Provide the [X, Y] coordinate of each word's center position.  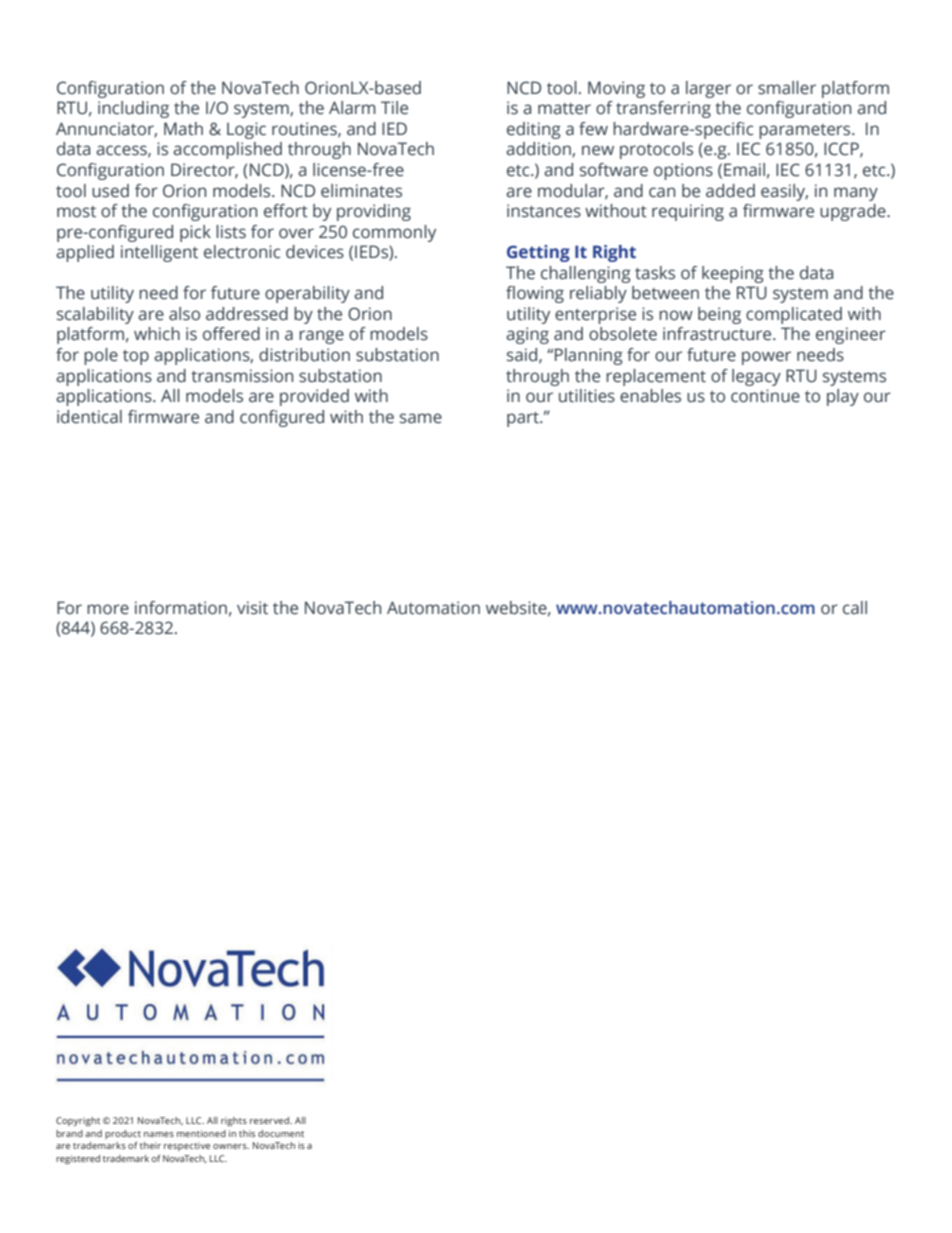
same [421, 418]
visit [252, 608]
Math [183, 129]
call [855, 608]
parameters [806, 131]
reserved [271, 1120]
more [108, 609]
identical [89, 417]
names [159, 1134]
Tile [394, 108]
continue [765, 396]
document [281, 1133]
